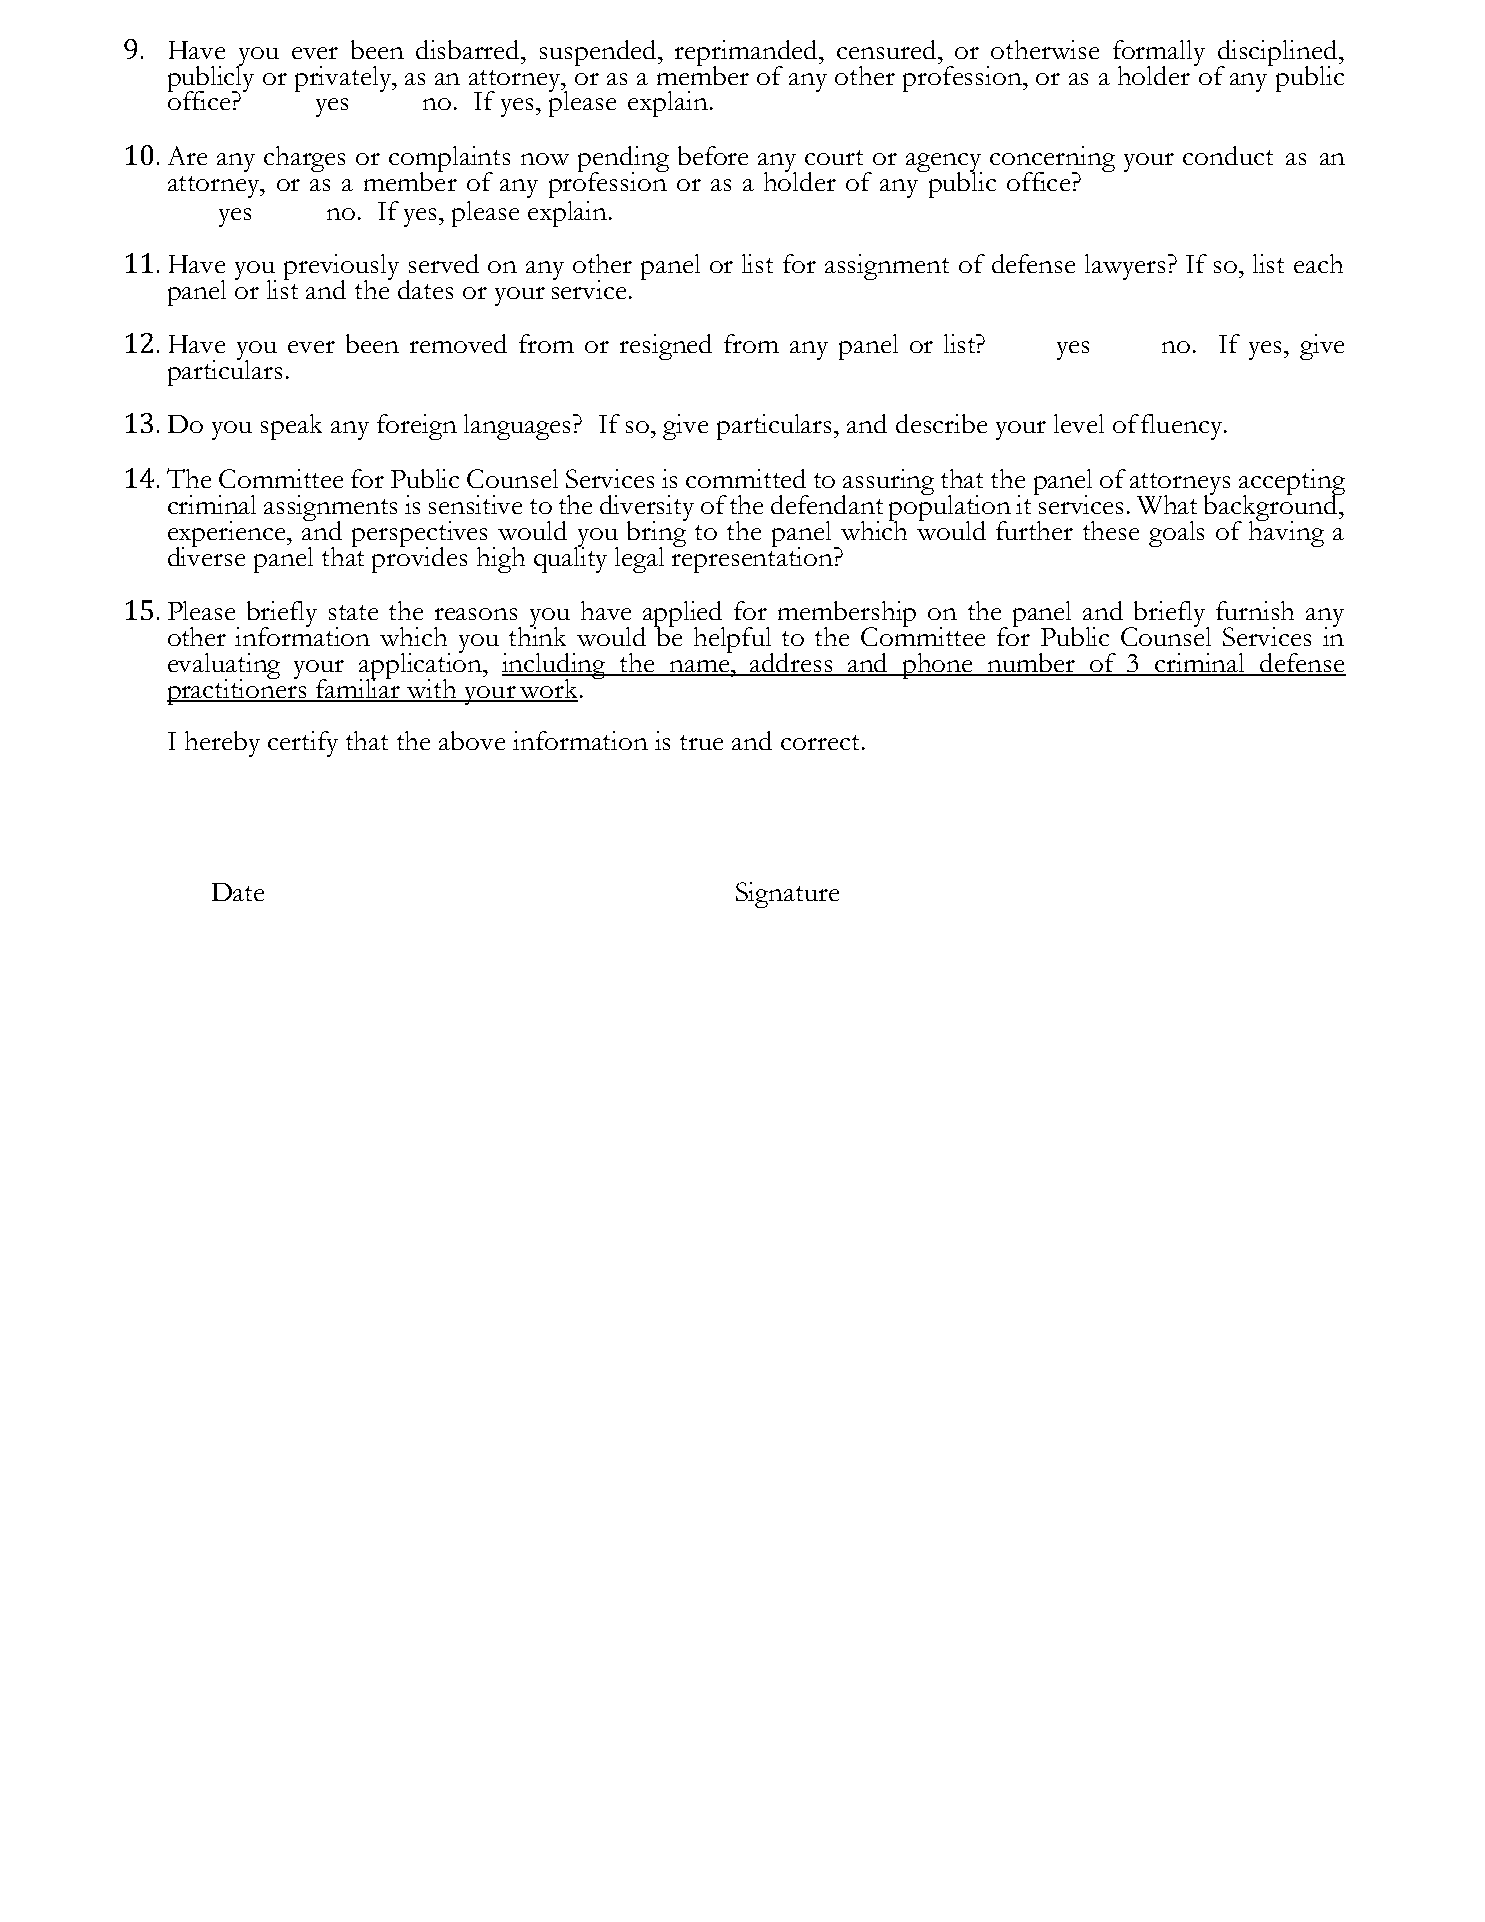  What do you see at coordinates (748, 54) in the image?
I see `reprimanded` at bounding box center [748, 54].
